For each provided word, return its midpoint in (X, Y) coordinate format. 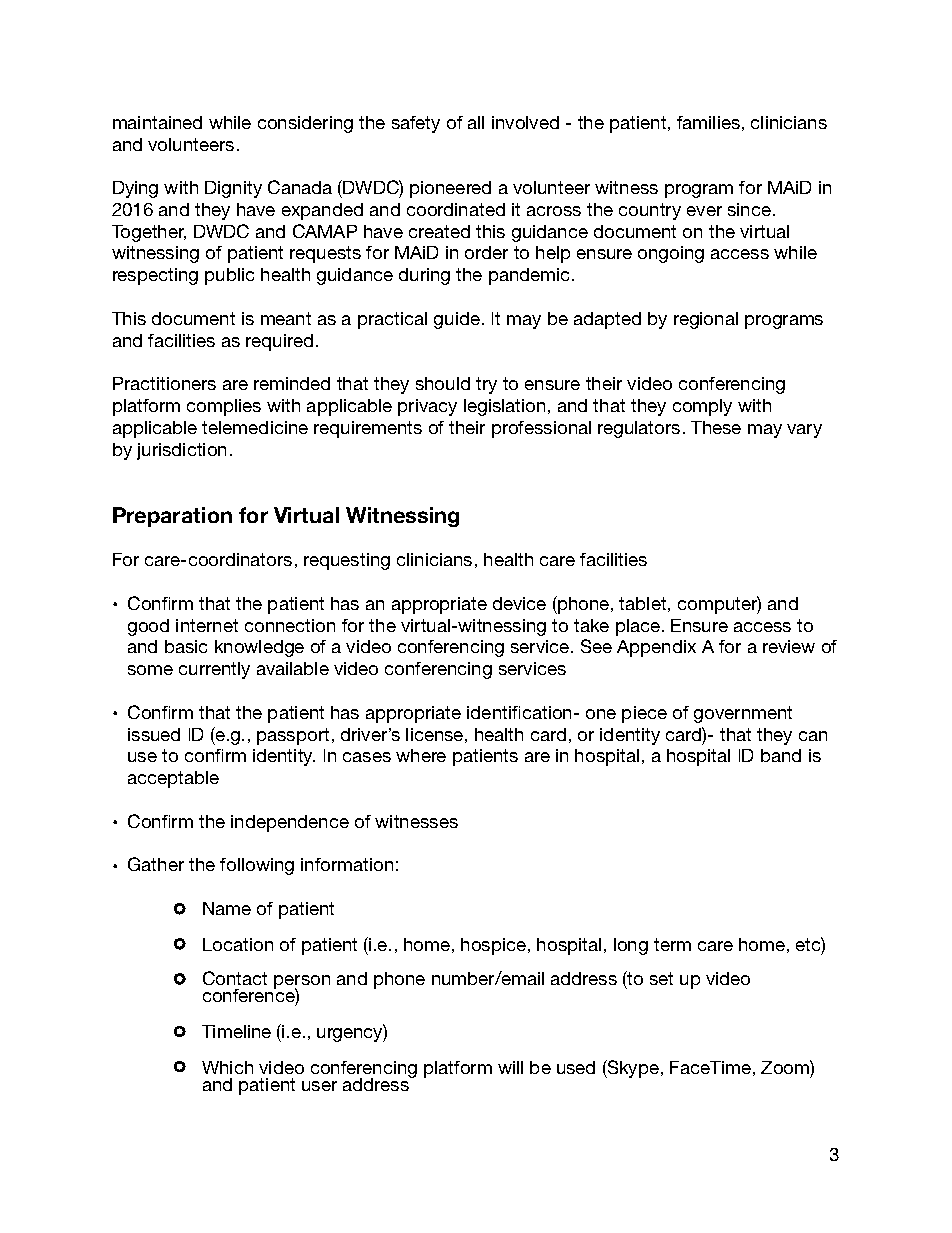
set (661, 978)
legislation (504, 407)
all (476, 122)
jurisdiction (181, 451)
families (708, 122)
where (421, 755)
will (510, 1067)
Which (227, 1067)
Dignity (233, 189)
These (716, 427)
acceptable (173, 779)
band (781, 755)
